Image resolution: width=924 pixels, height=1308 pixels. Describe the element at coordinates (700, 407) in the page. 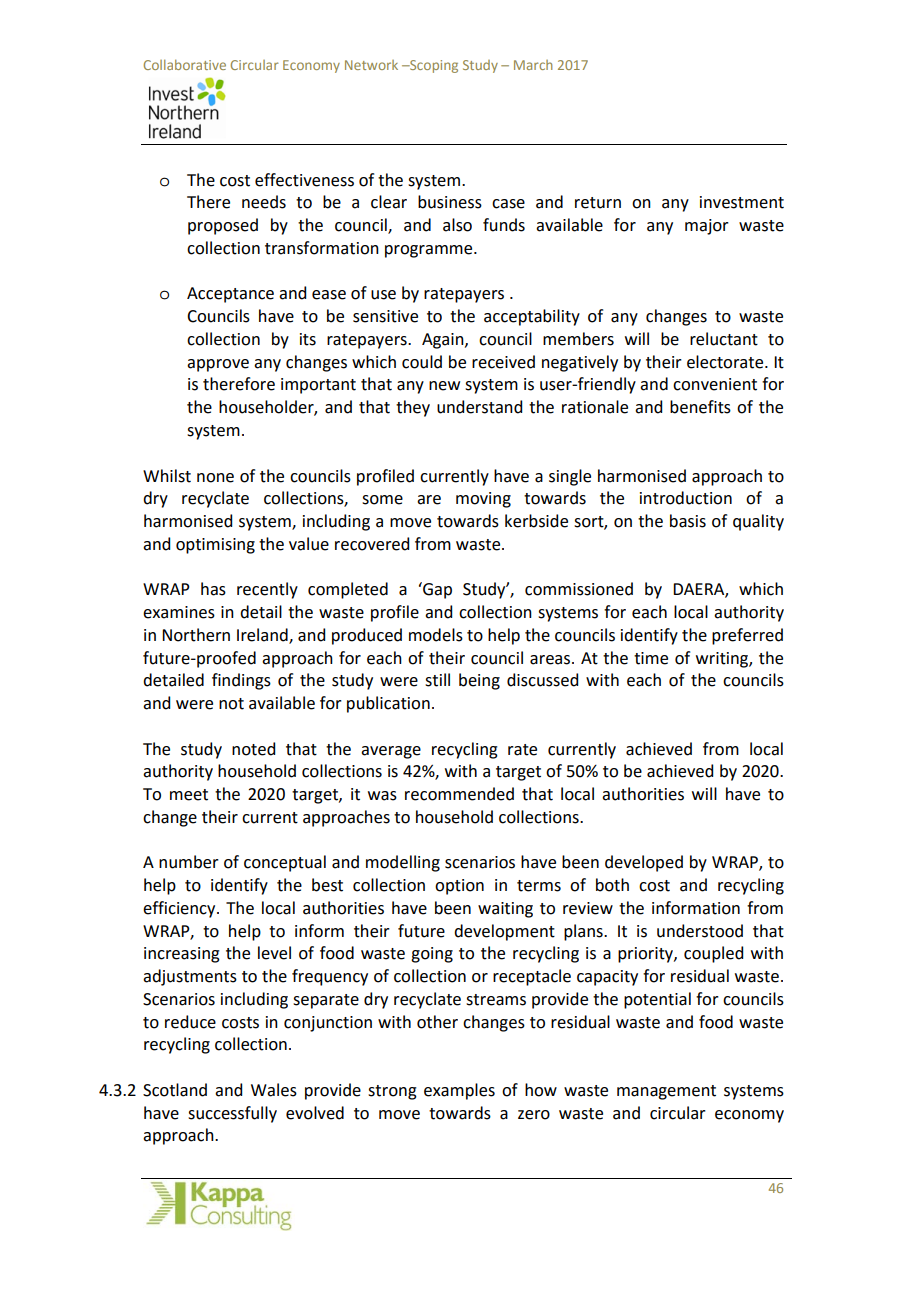

I see `benefits` at that location.
